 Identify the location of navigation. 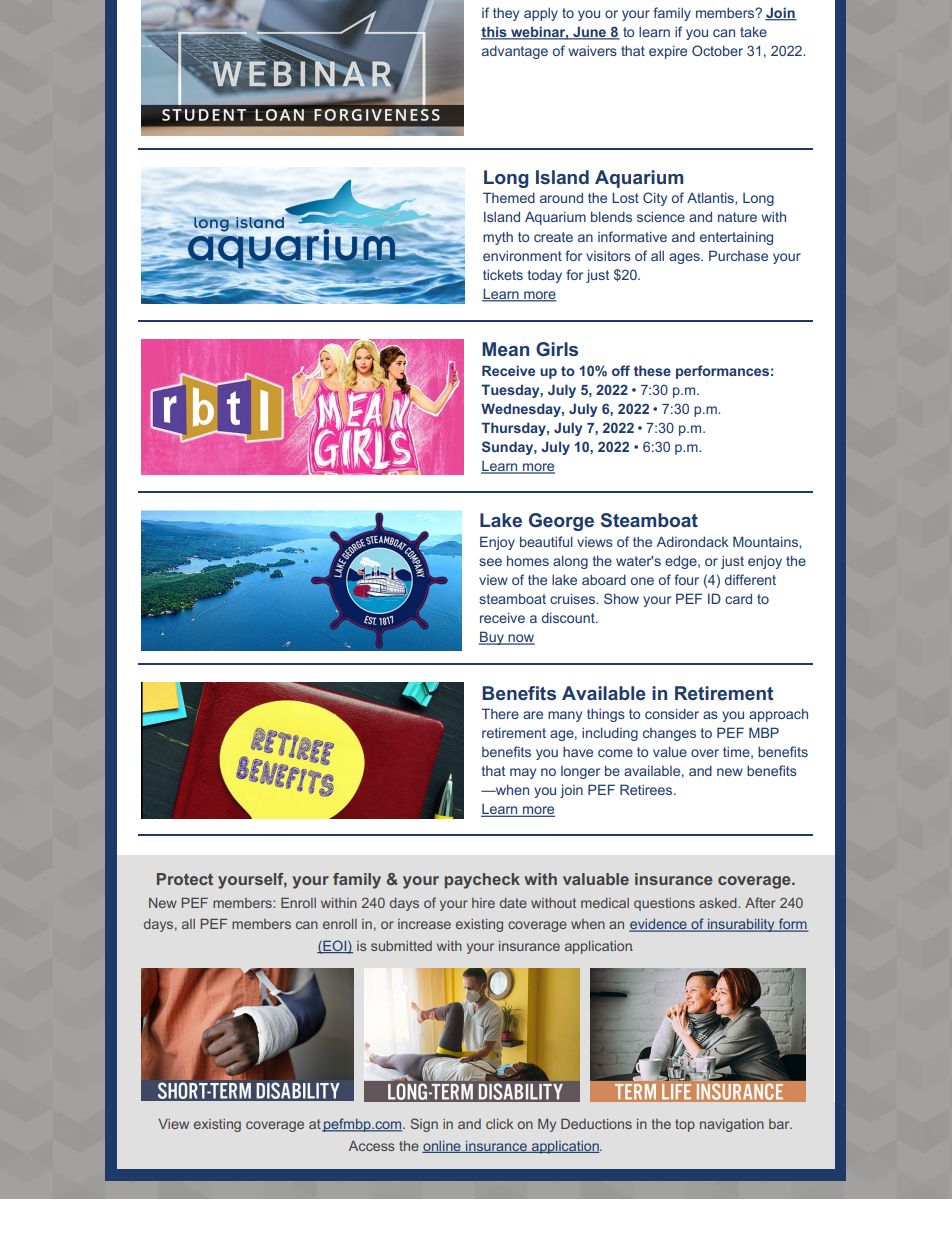
(732, 1125).
